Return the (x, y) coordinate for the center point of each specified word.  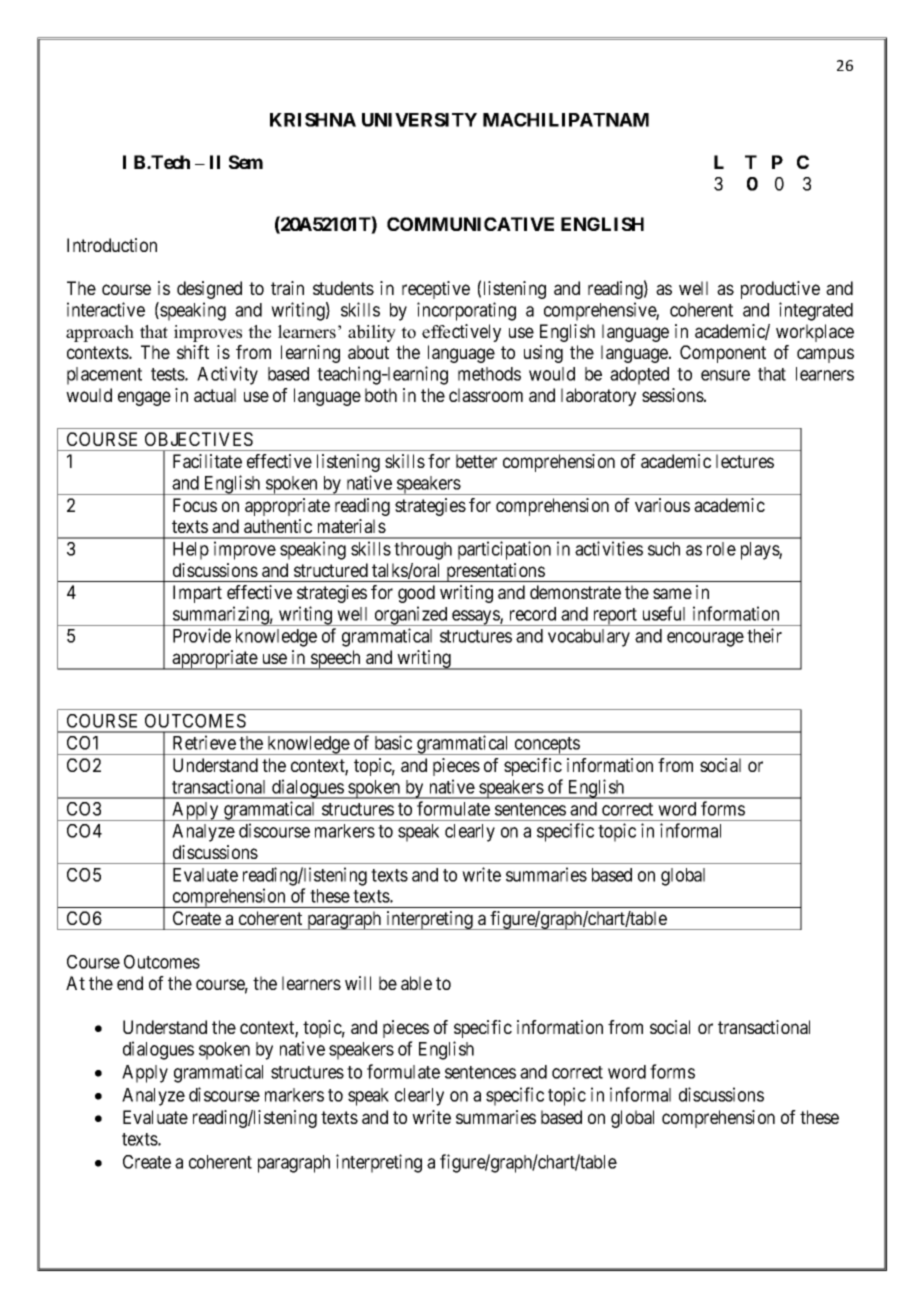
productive (780, 290)
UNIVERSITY (419, 120)
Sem (246, 162)
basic (393, 742)
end (130, 983)
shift (193, 352)
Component (723, 354)
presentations (495, 572)
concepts (546, 746)
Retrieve (204, 742)
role (721, 549)
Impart (197, 594)
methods (489, 374)
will (358, 983)
